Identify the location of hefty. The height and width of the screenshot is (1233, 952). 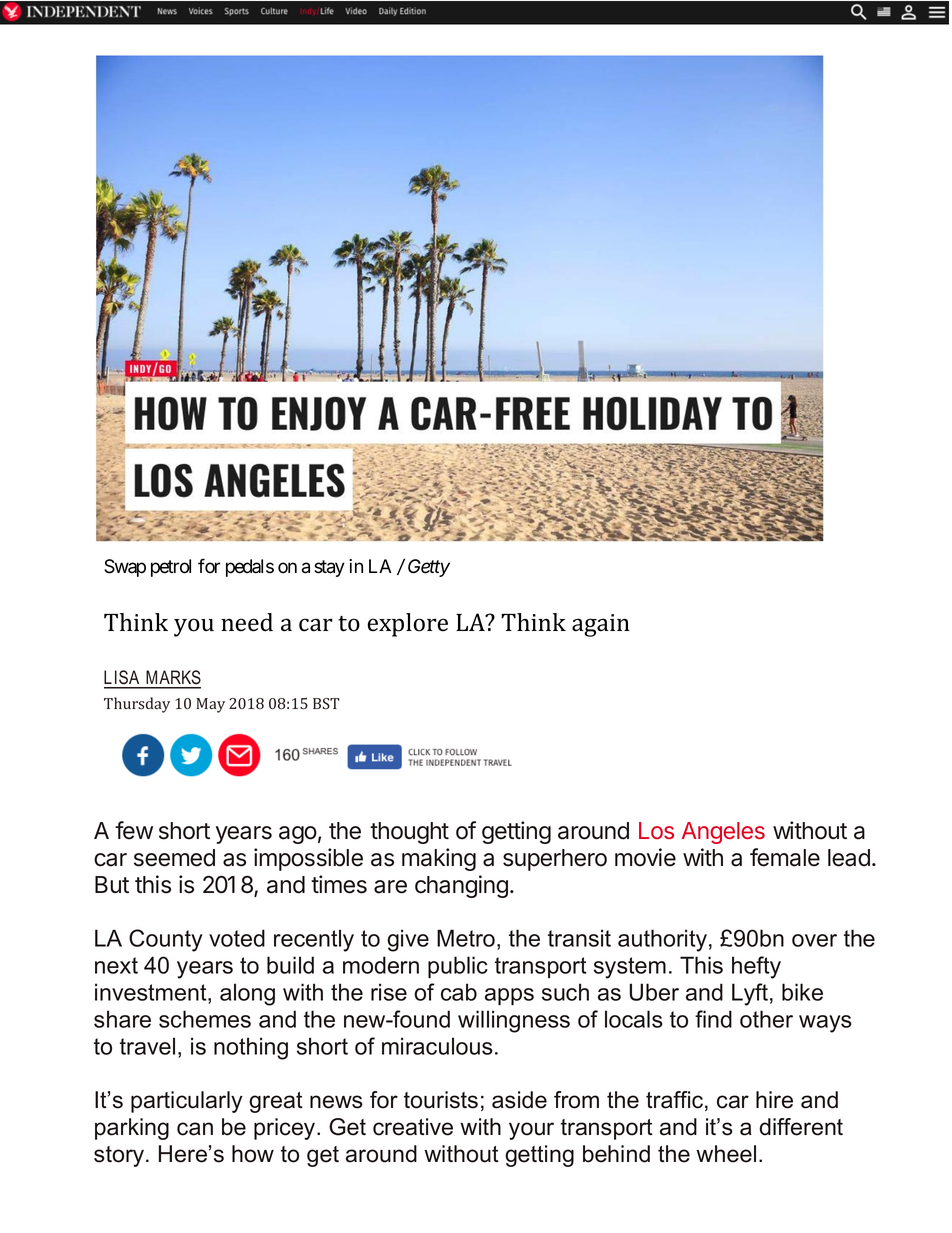
(756, 967).
